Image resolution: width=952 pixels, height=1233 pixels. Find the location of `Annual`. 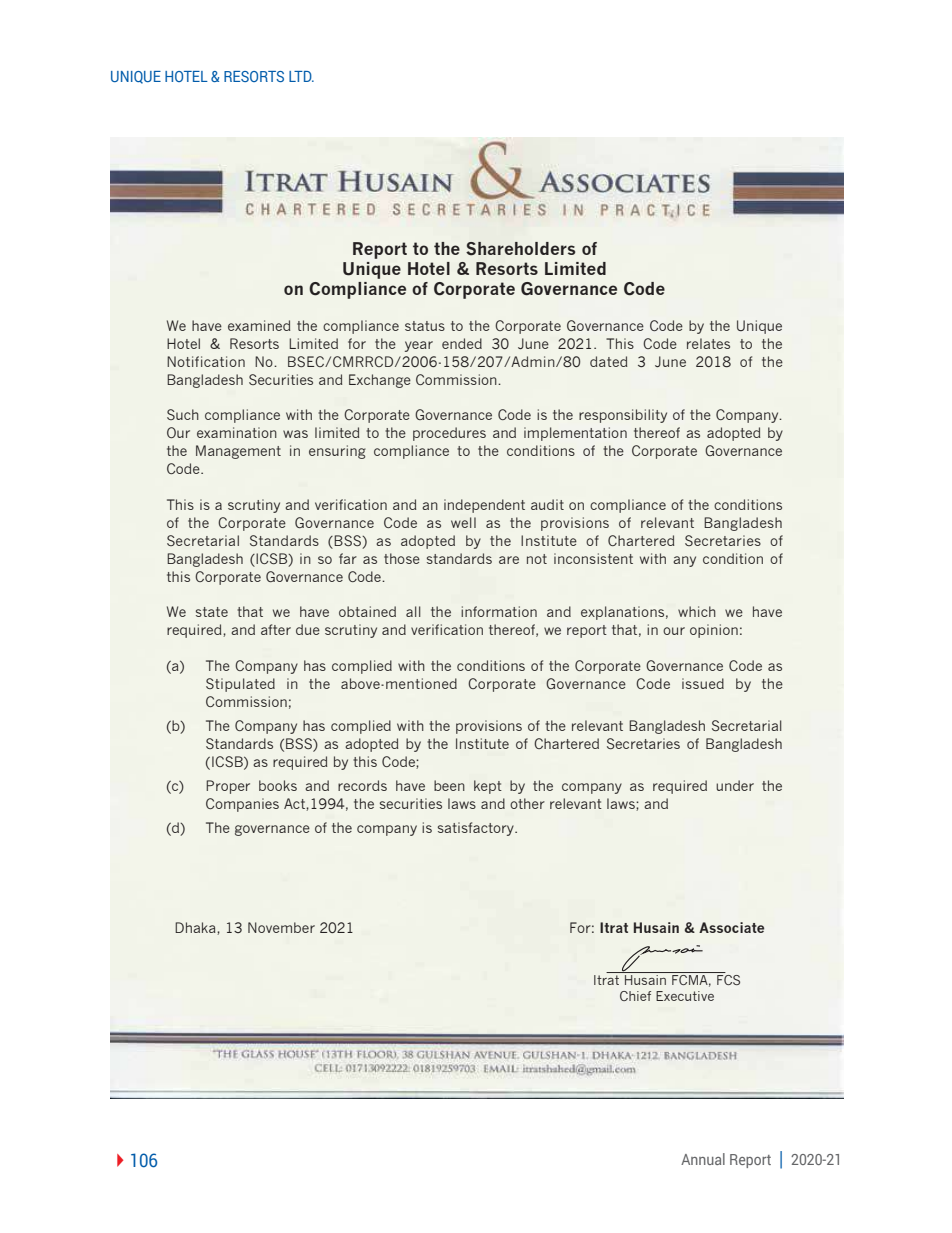

Annual is located at coordinates (703, 1159).
